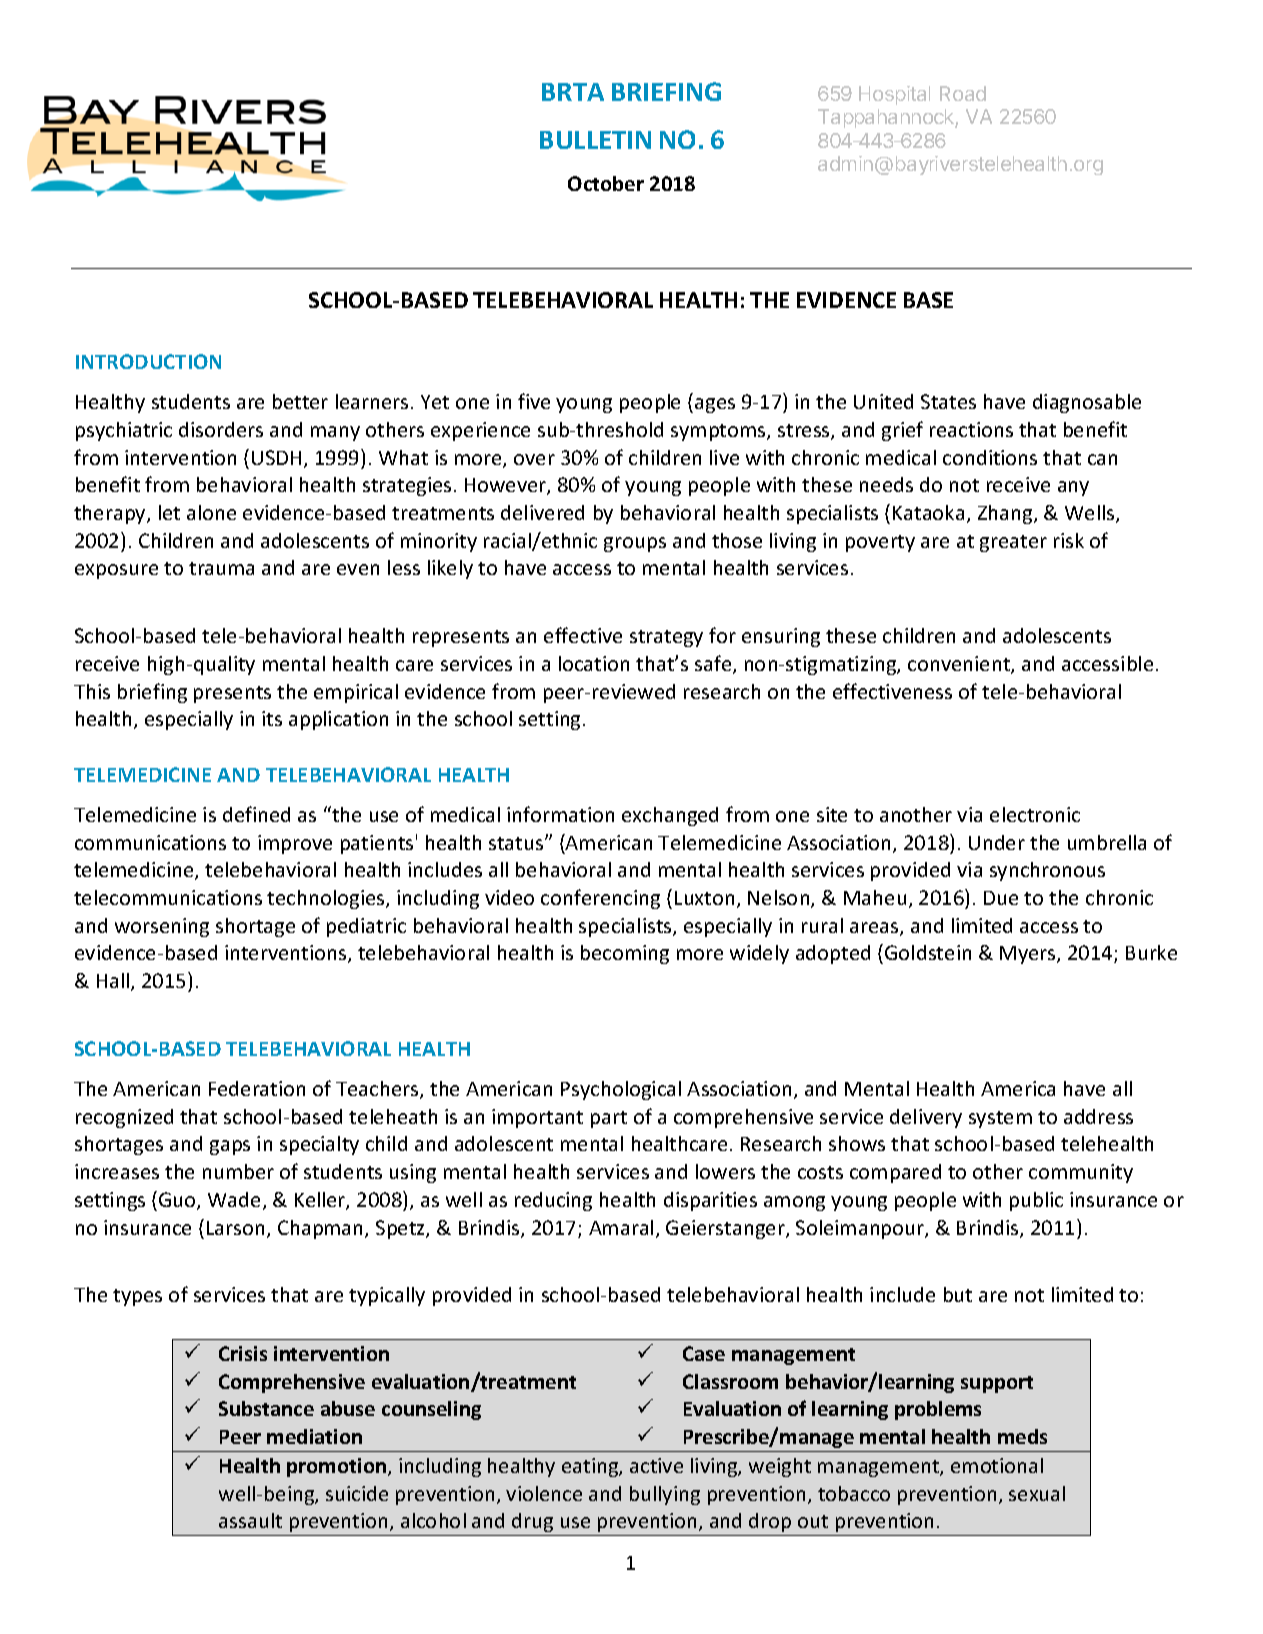  I want to click on defined, so click(256, 814).
